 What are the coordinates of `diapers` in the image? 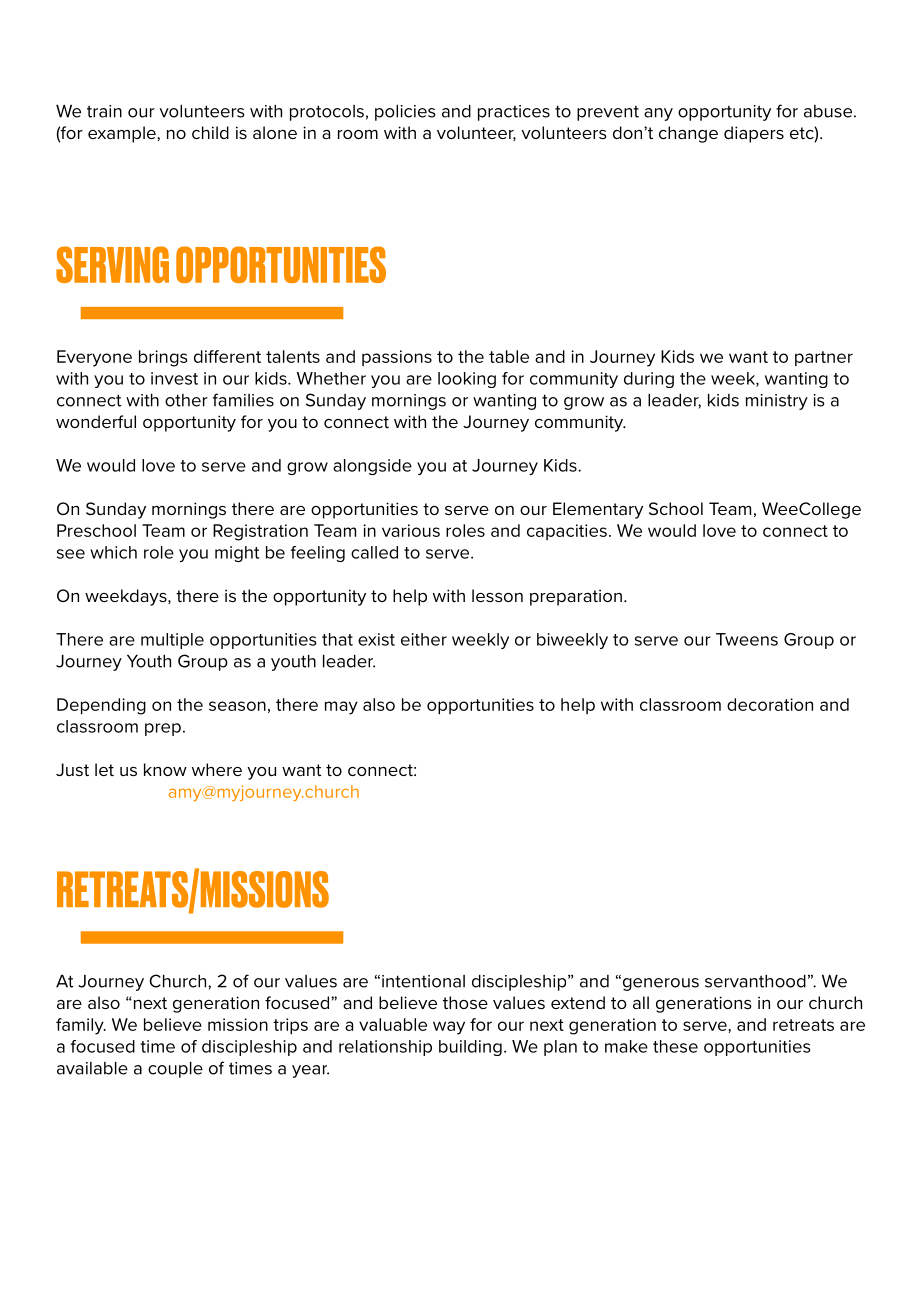 It's located at (754, 134).
